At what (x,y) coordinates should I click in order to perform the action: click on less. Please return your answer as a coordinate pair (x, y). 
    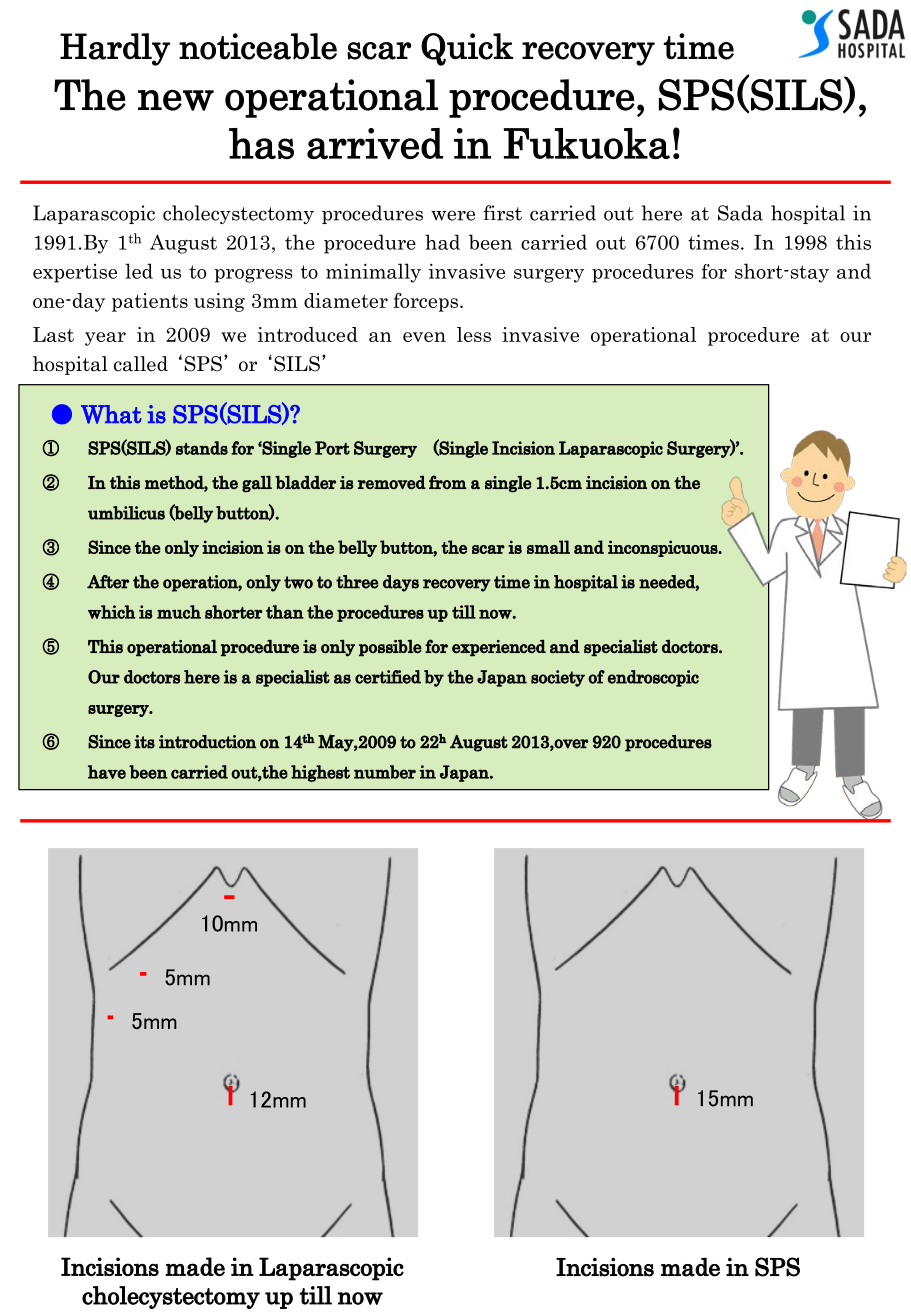
    Looking at the image, I should click on (474, 334).
